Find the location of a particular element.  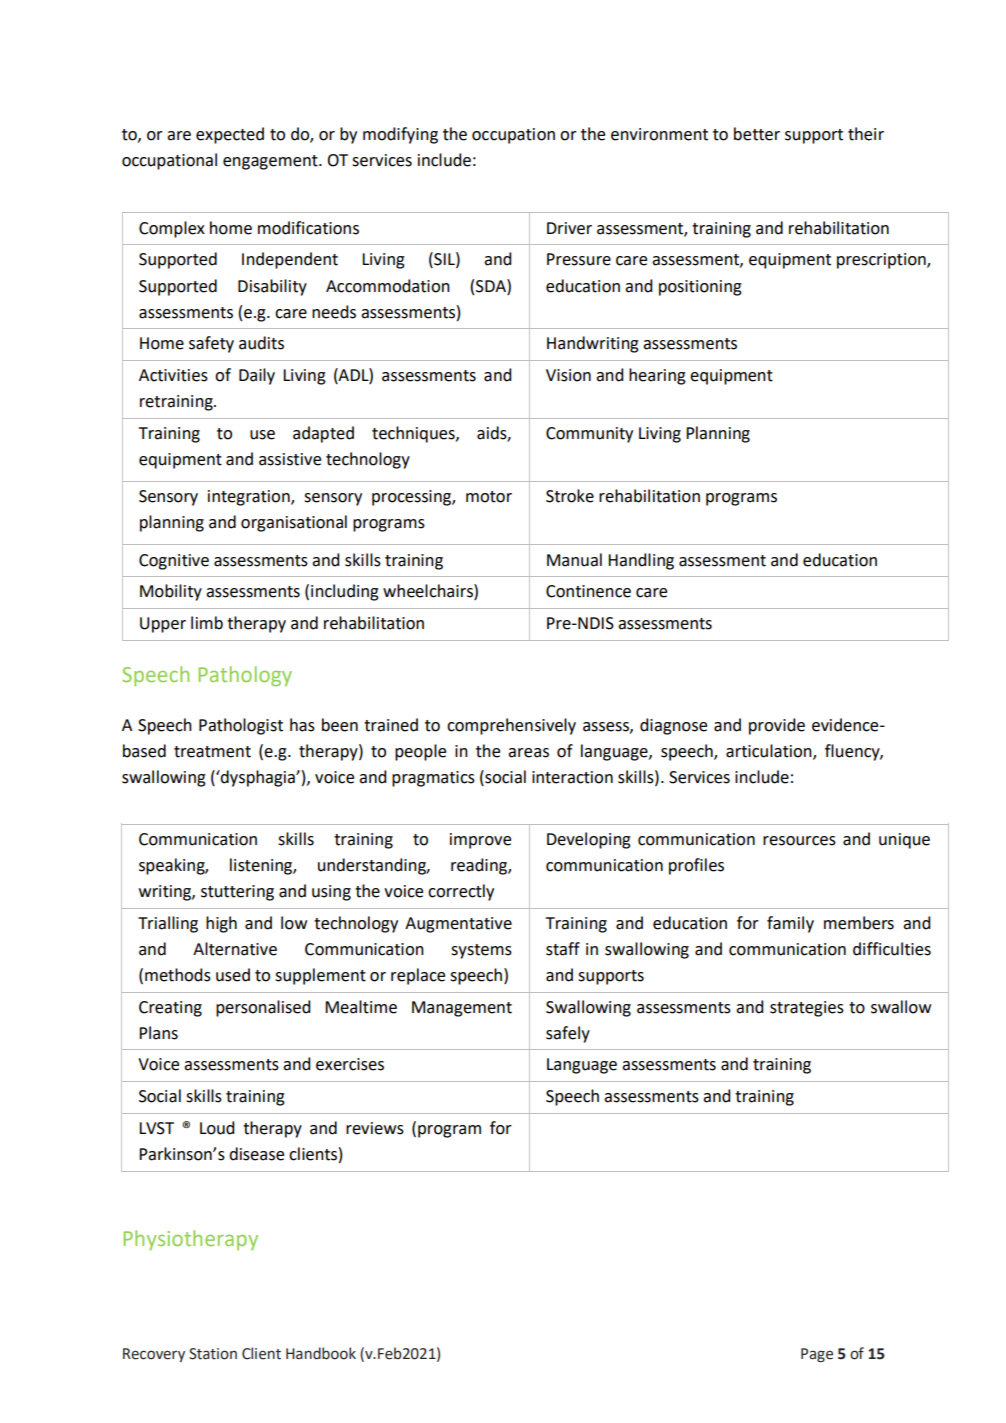

Station is located at coordinates (213, 1354).
